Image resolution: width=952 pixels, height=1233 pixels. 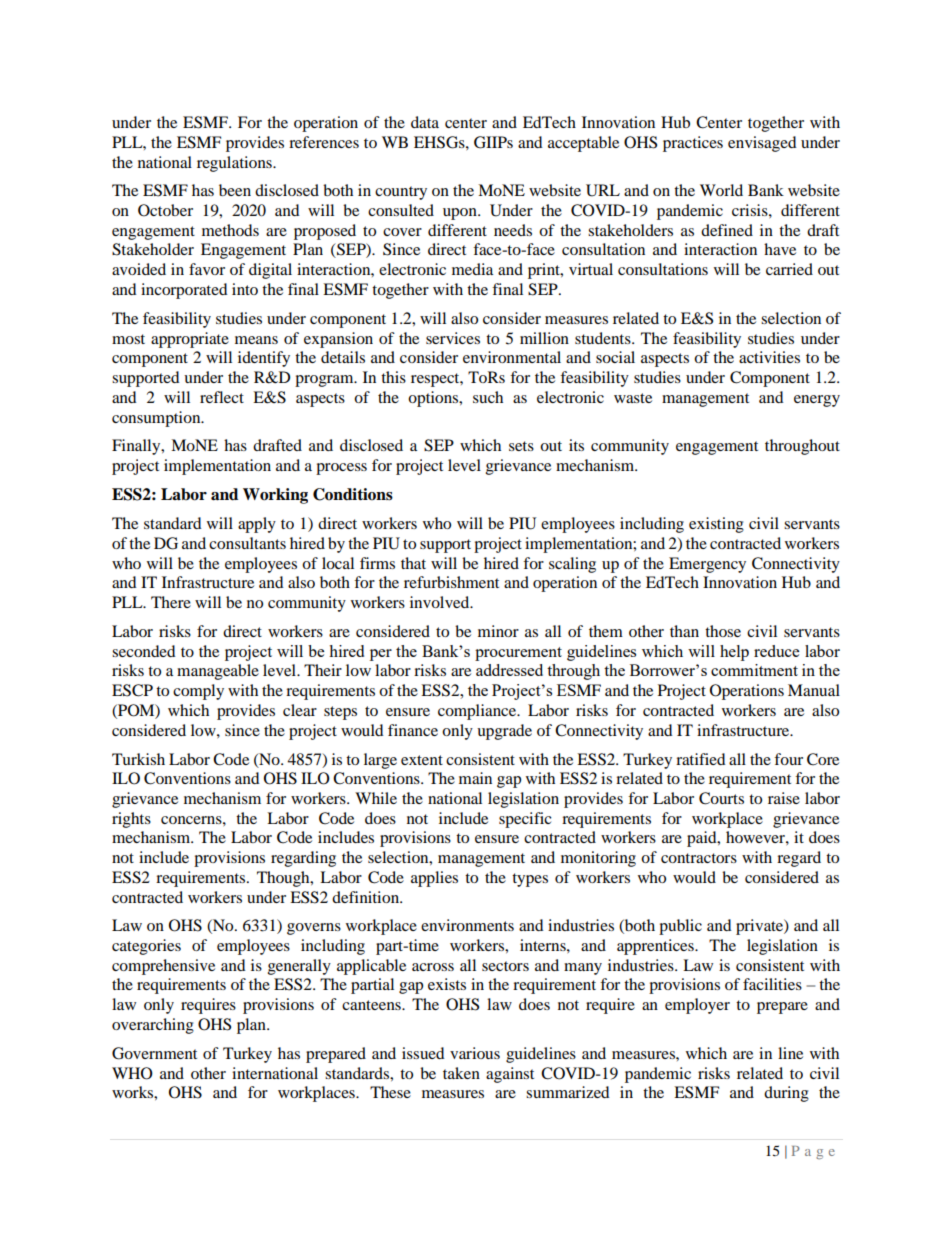 I want to click on during, so click(x=786, y=1094).
